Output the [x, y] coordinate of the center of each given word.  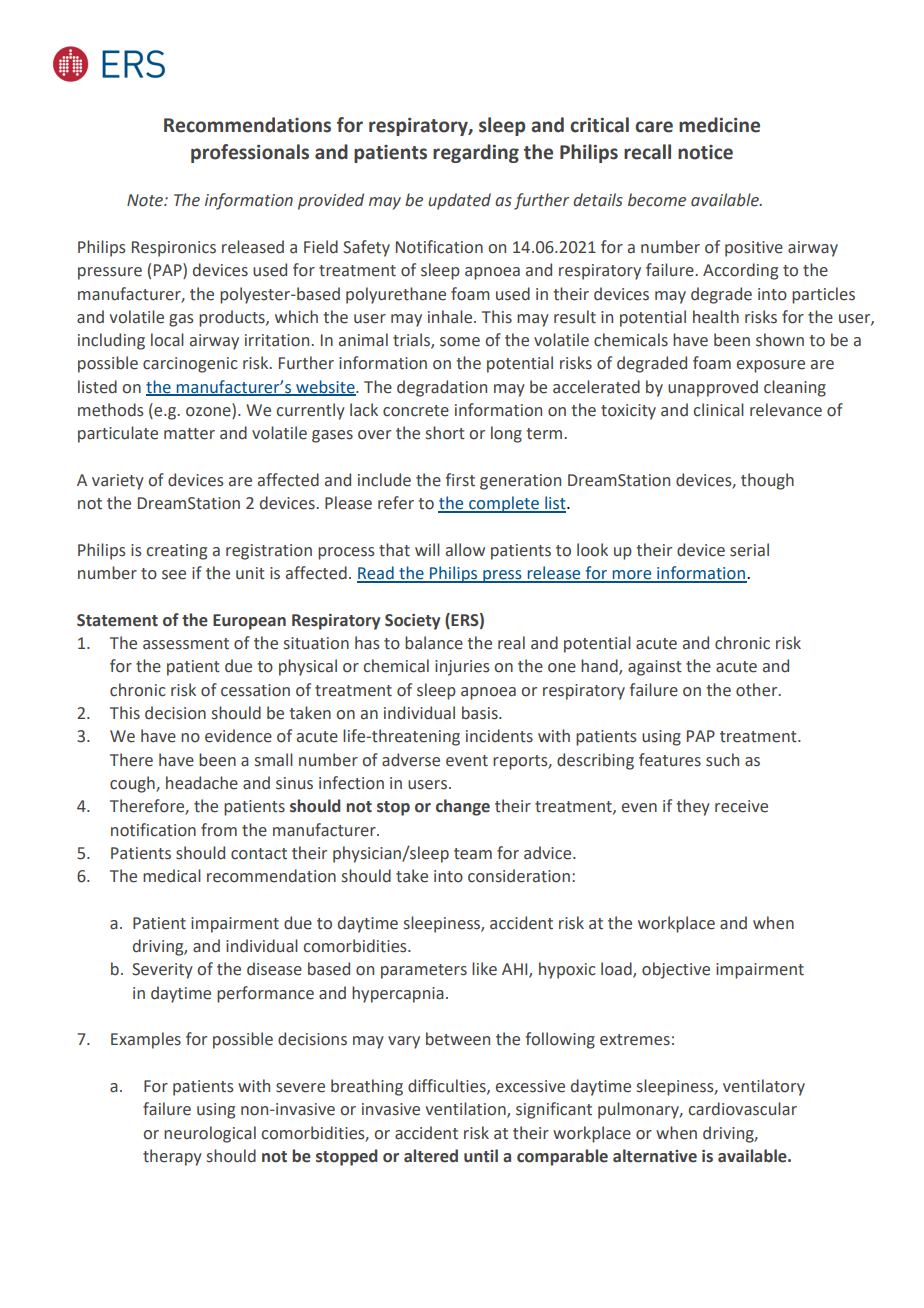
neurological [210, 1134]
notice [705, 152]
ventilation [467, 1110]
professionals [250, 153]
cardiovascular [742, 1109]
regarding [476, 153]
